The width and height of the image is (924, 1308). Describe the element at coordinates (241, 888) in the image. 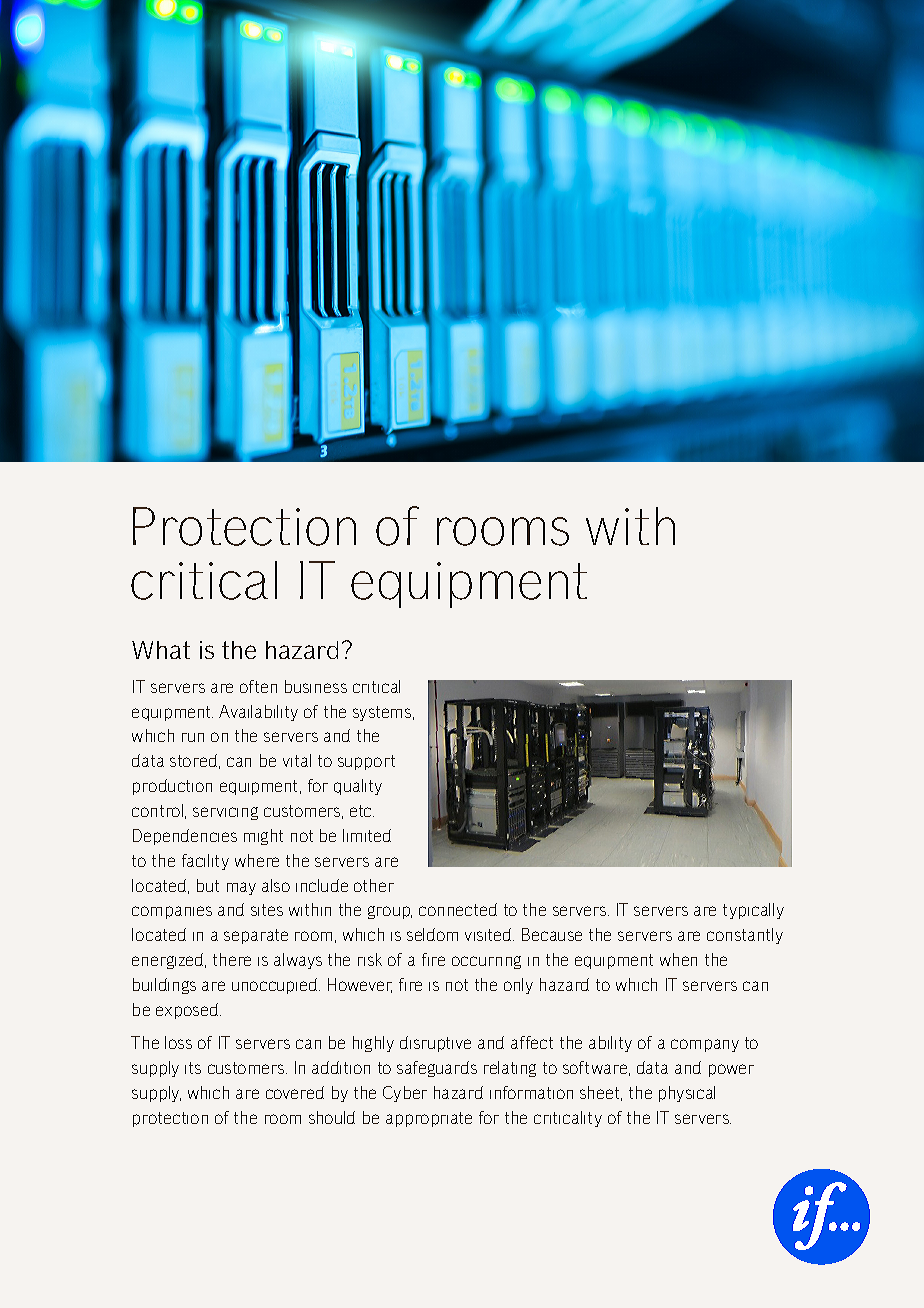

I see `may` at that location.
